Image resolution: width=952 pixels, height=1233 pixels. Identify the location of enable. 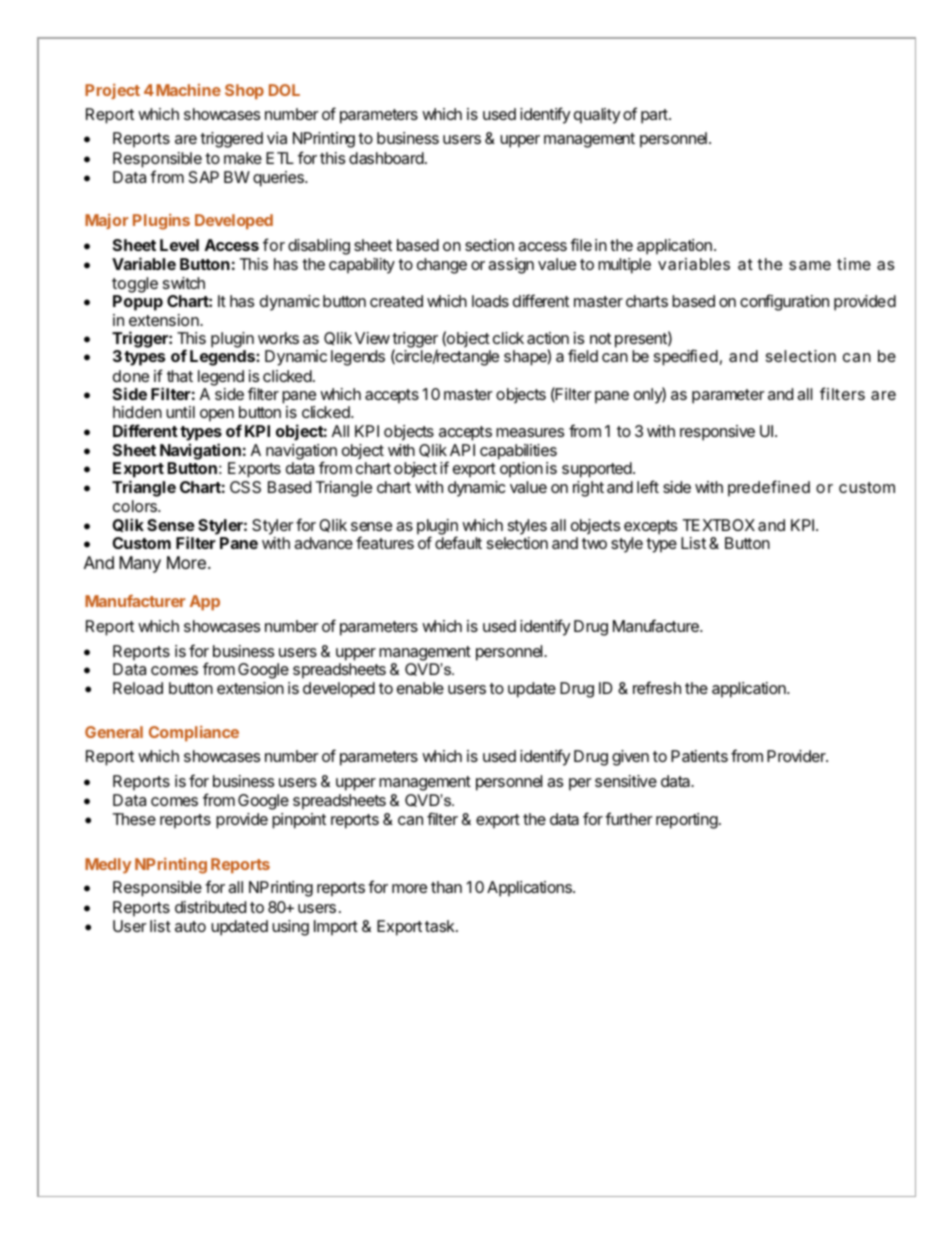
(420, 688).
